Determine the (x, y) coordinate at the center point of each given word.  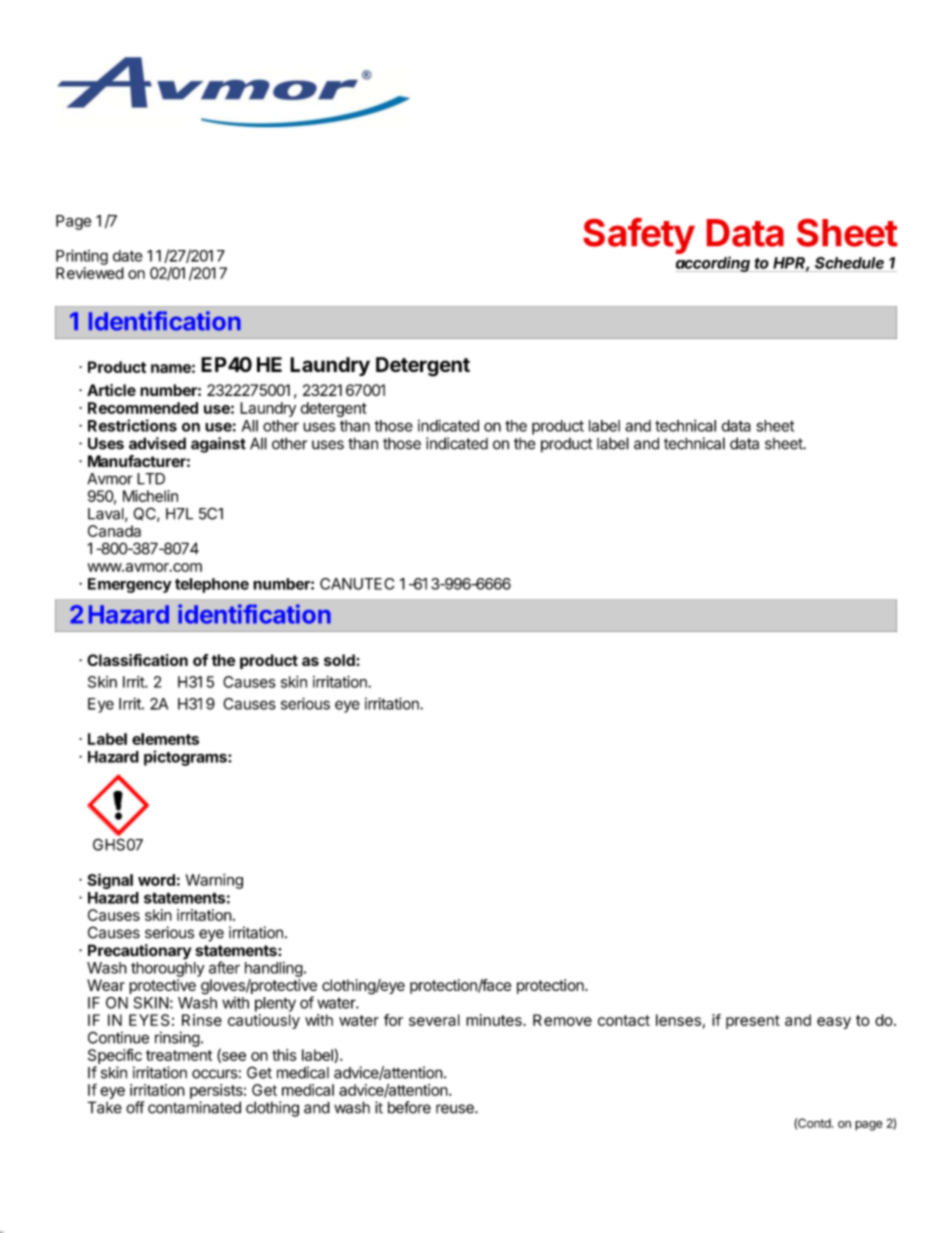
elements (165, 739)
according (714, 264)
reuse (456, 1109)
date (128, 256)
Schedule (849, 263)
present (753, 1022)
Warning (214, 881)
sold (340, 660)
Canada (114, 531)
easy (834, 1023)
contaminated (194, 1107)
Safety (639, 236)
